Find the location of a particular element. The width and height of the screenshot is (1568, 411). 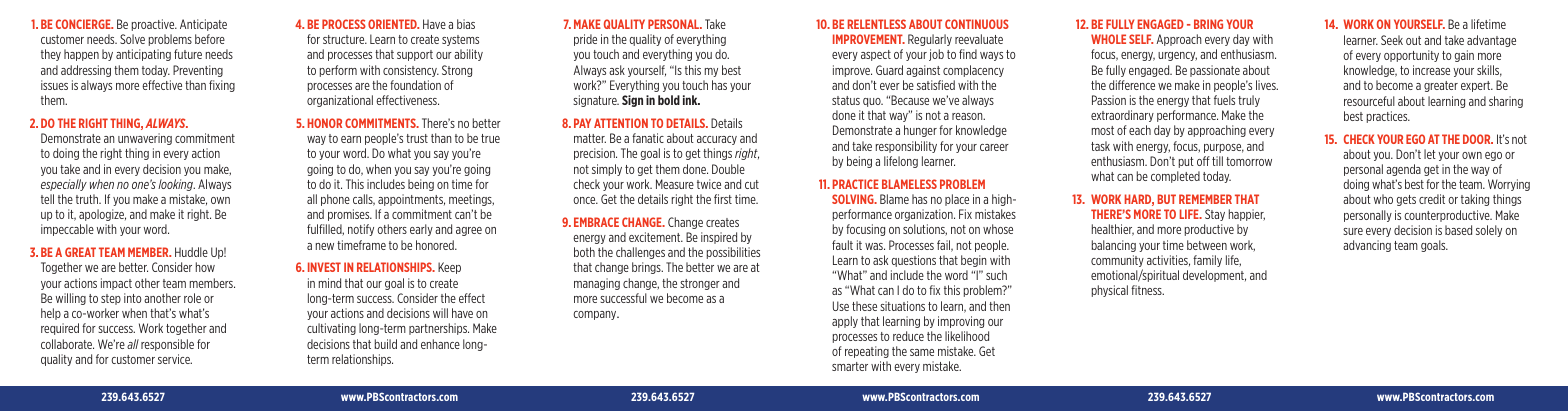

looking is located at coordinates (176, 185).
